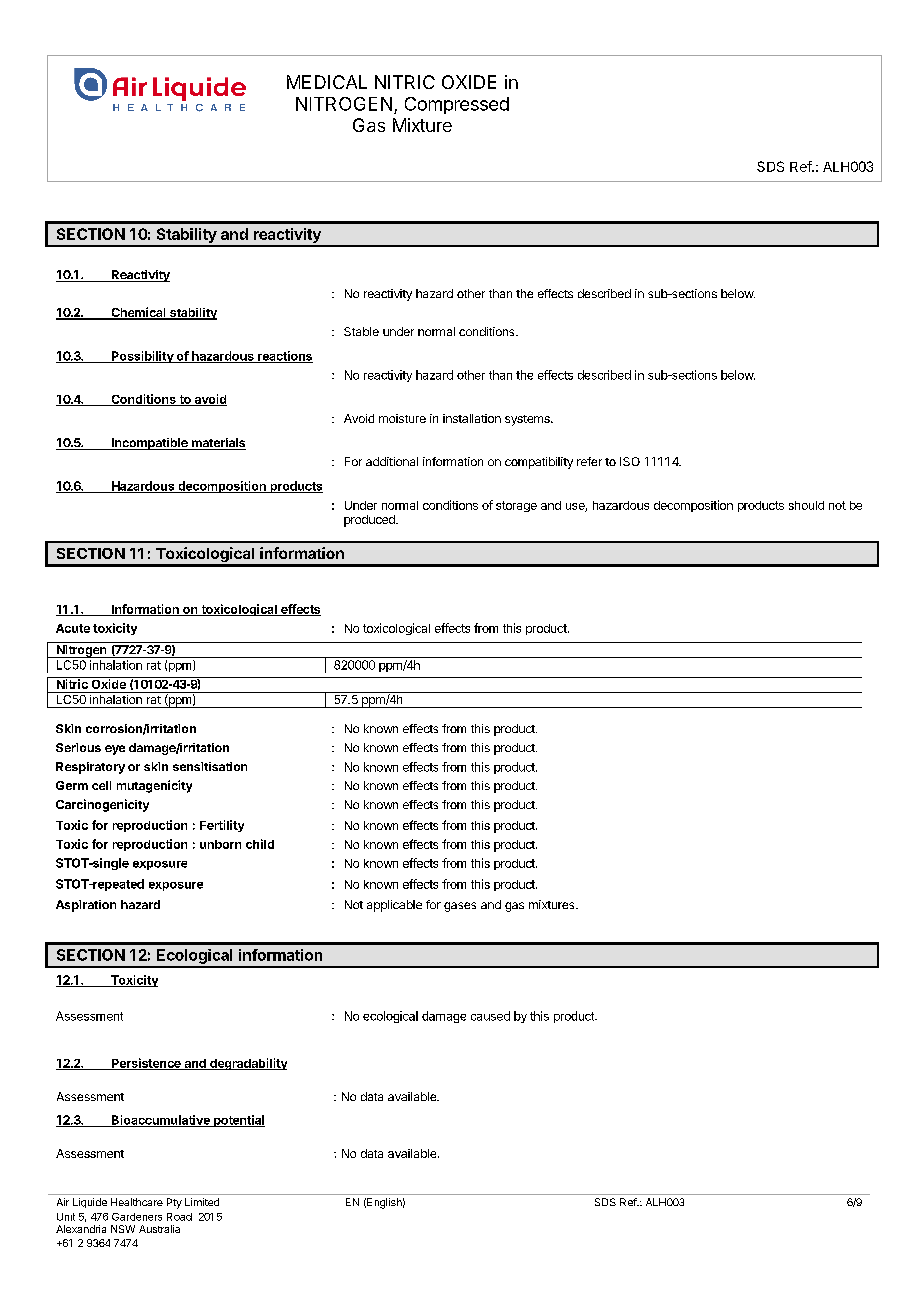 This page has height=1308, width=924. Describe the element at coordinates (490, 1016) in the page. I see `caused` at that location.
